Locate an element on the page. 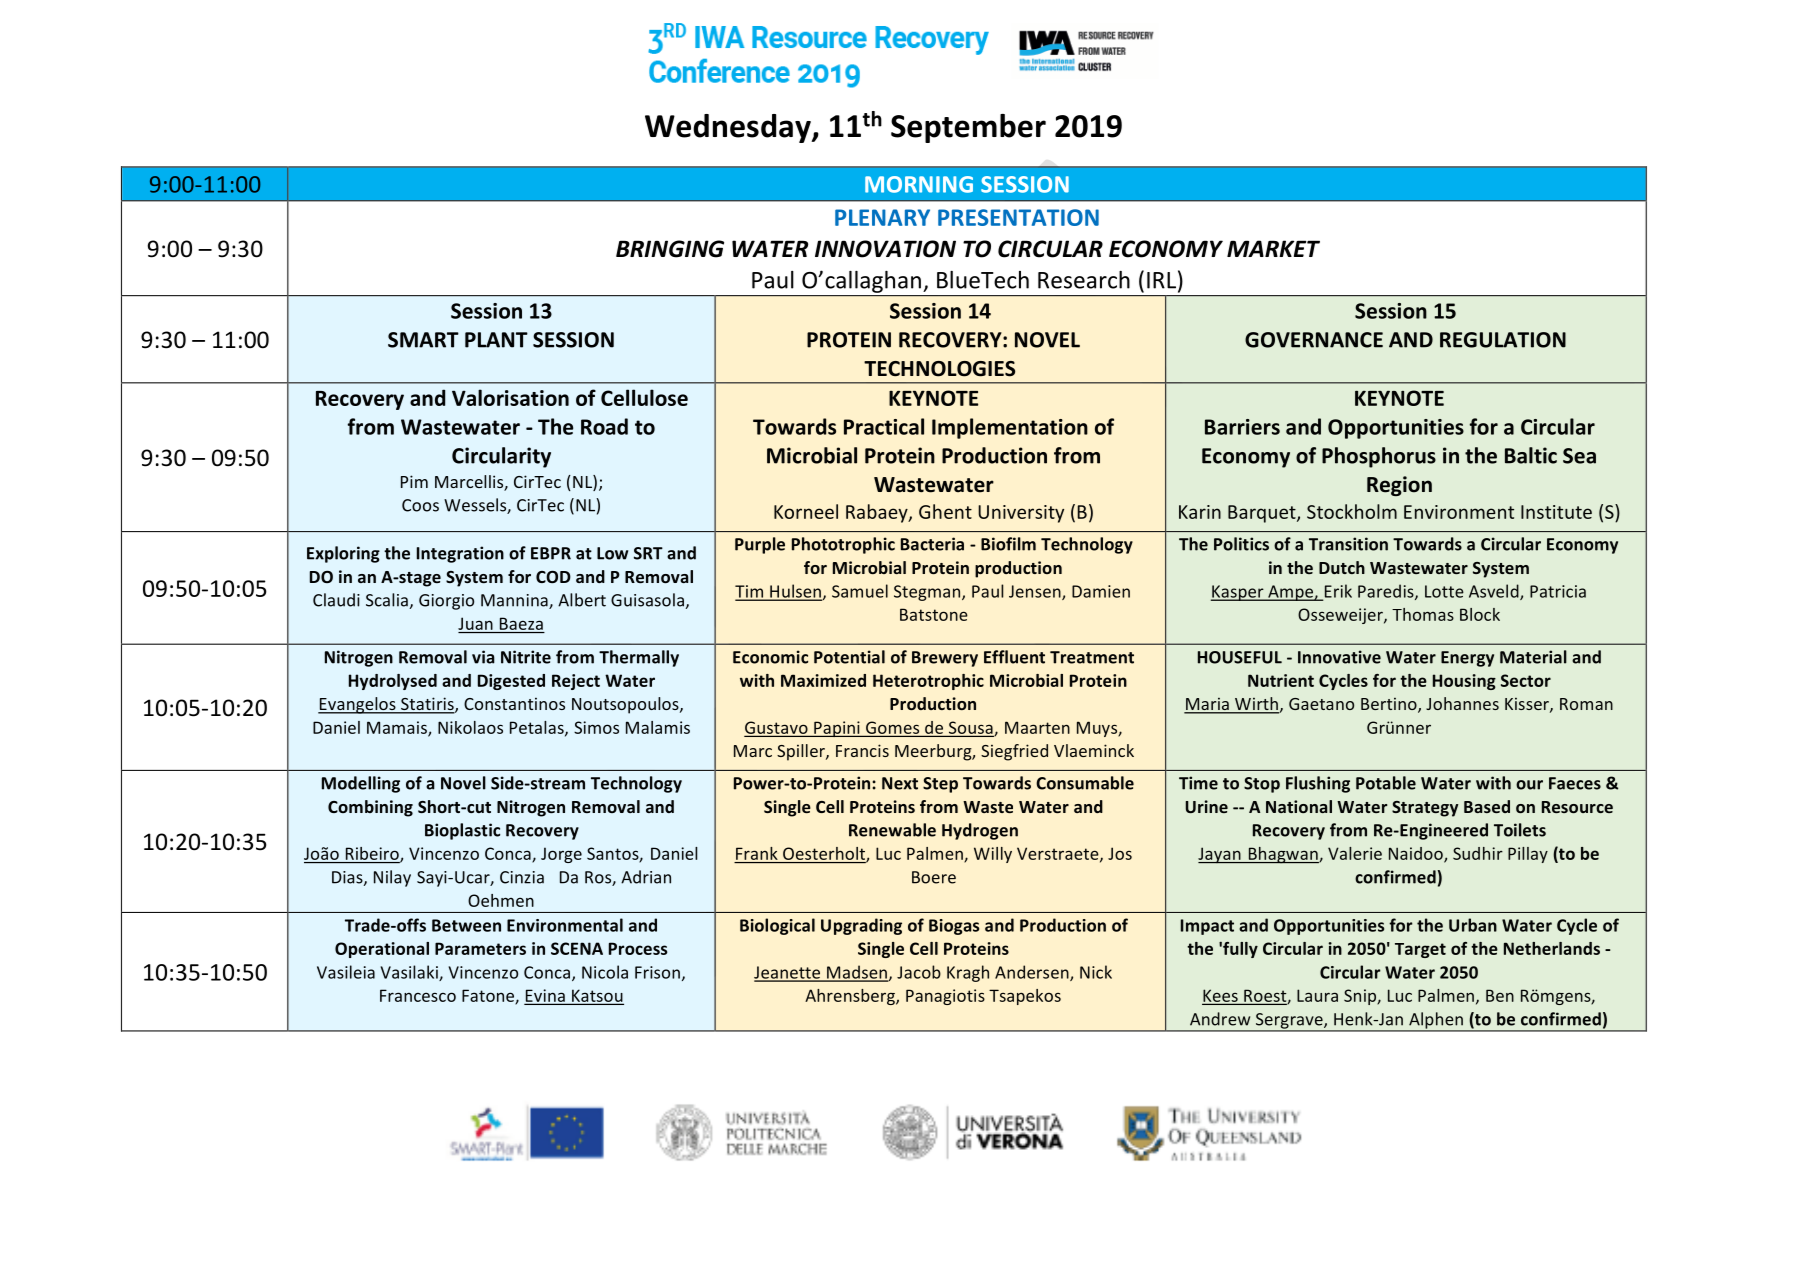 This page has width=1798, height=1272. Road is located at coordinates (604, 426).
